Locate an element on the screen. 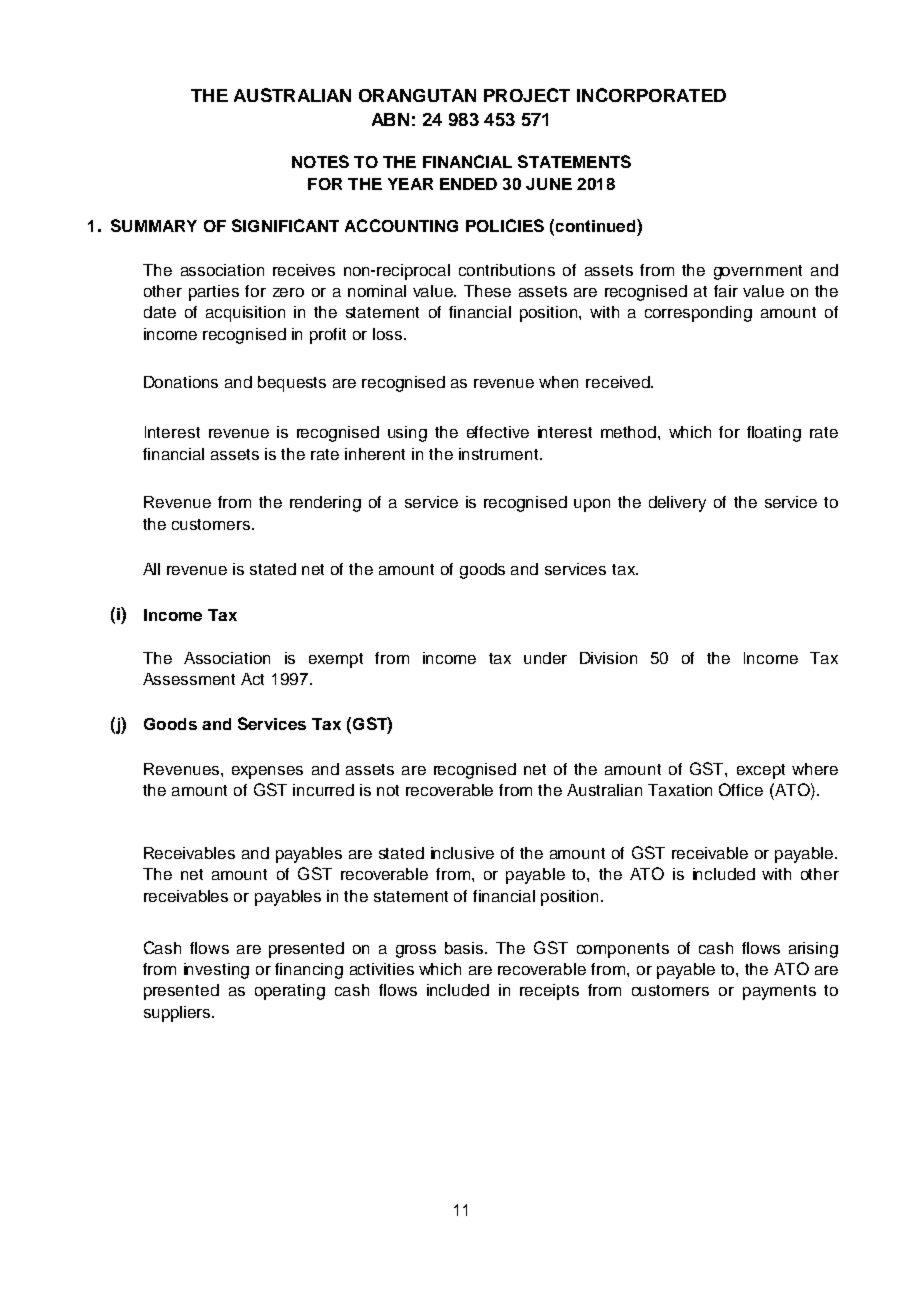 The width and height of the screenshot is (924, 1308). NOTES is located at coordinates (320, 161).
